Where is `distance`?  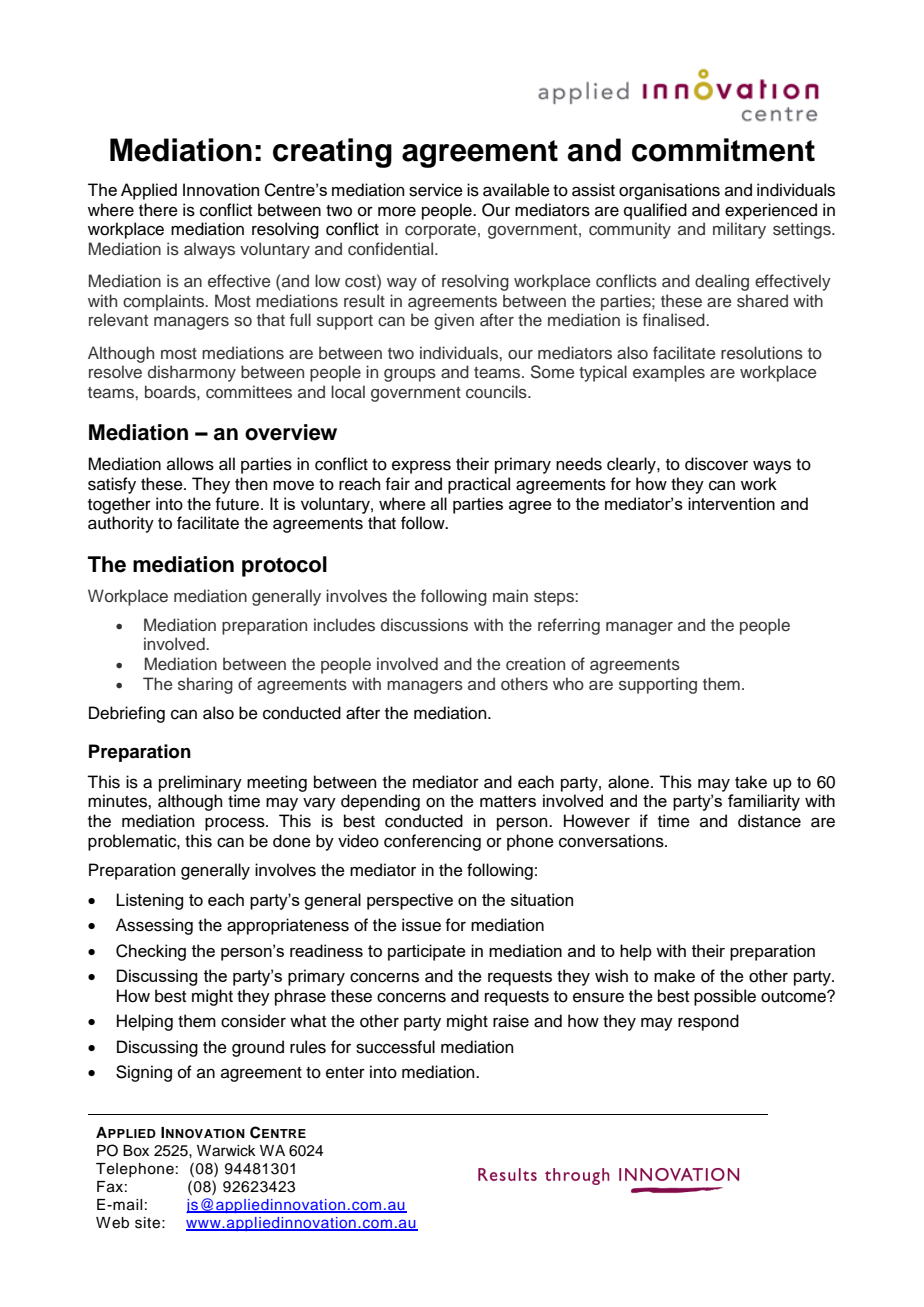
distance is located at coordinates (769, 821).
